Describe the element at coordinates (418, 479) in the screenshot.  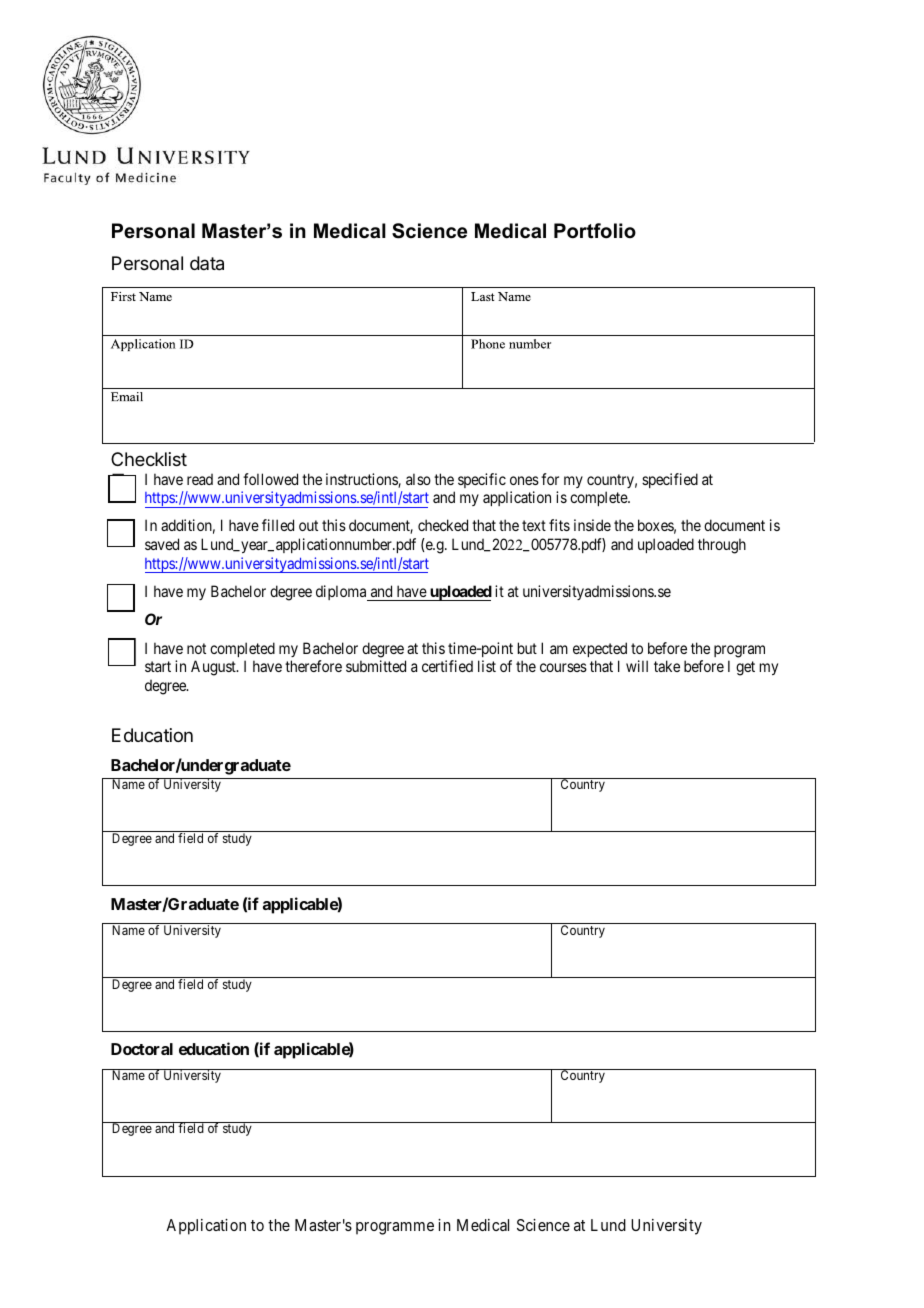
I see `also` at that location.
